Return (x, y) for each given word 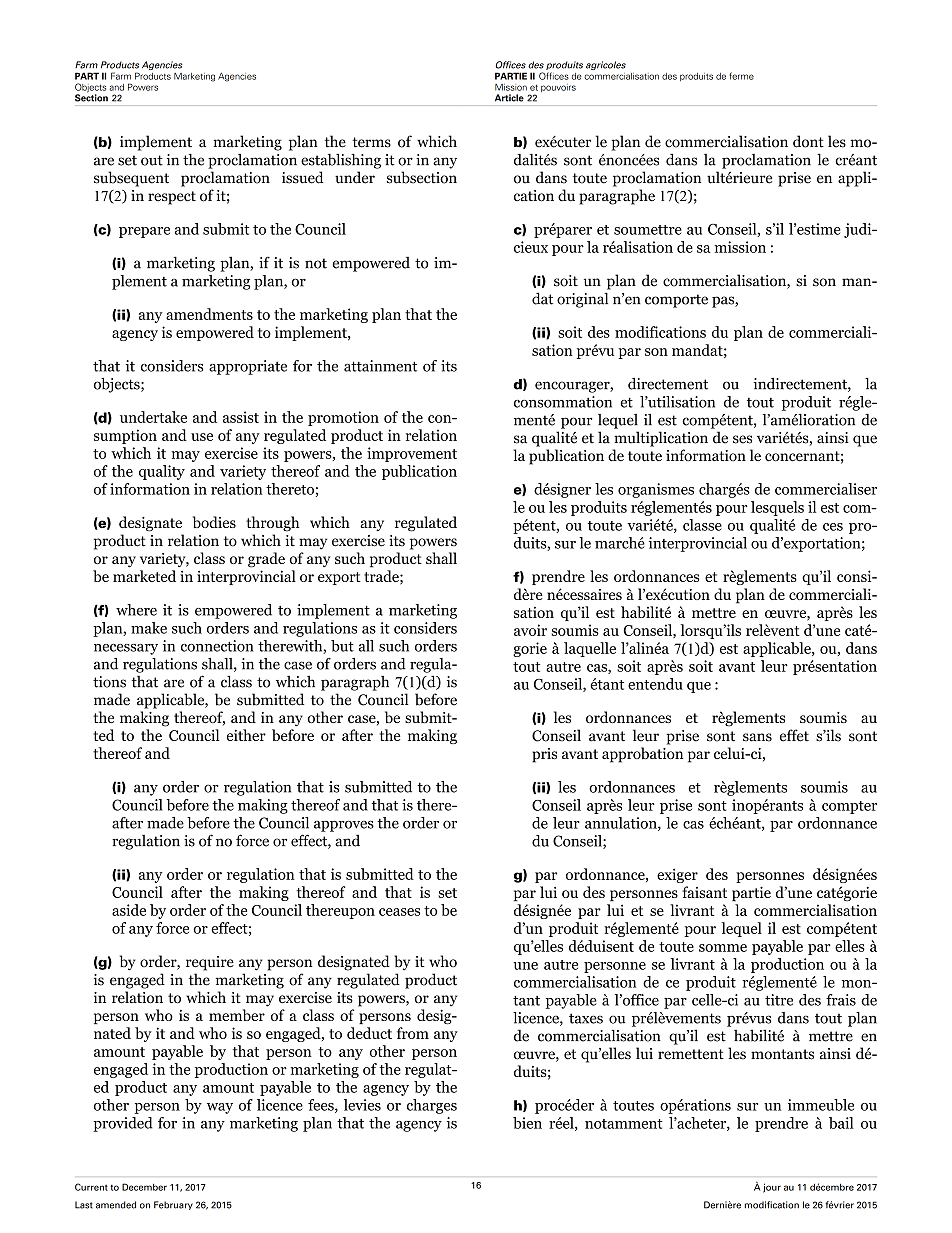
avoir (530, 630)
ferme (741, 76)
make (149, 628)
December (144, 1187)
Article (509, 98)
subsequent (131, 179)
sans (757, 737)
